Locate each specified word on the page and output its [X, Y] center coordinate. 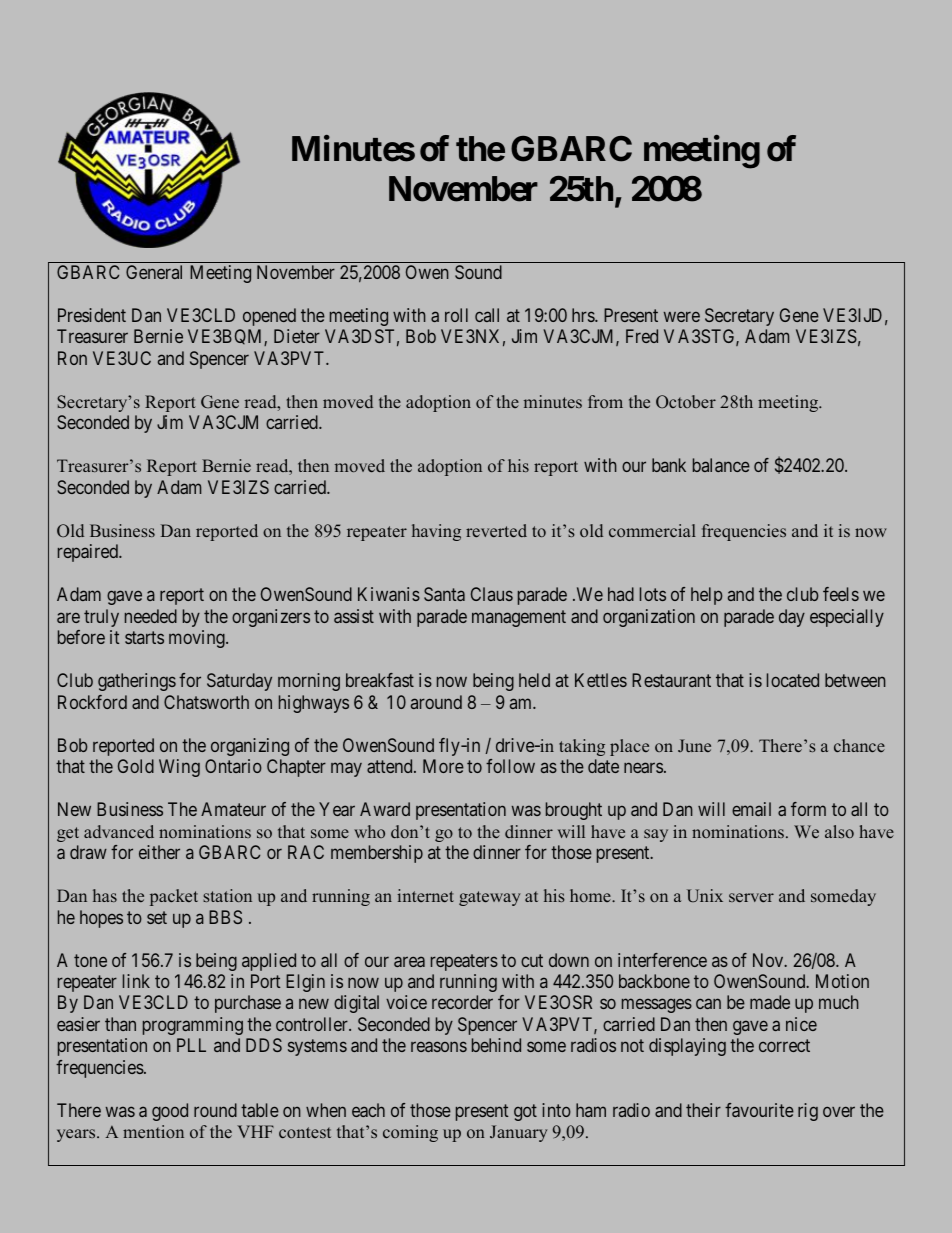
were [682, 316]
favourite [759, 1110]
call [487, 315]
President [92, 315]
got [525, 1112]
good [170, 1112]
